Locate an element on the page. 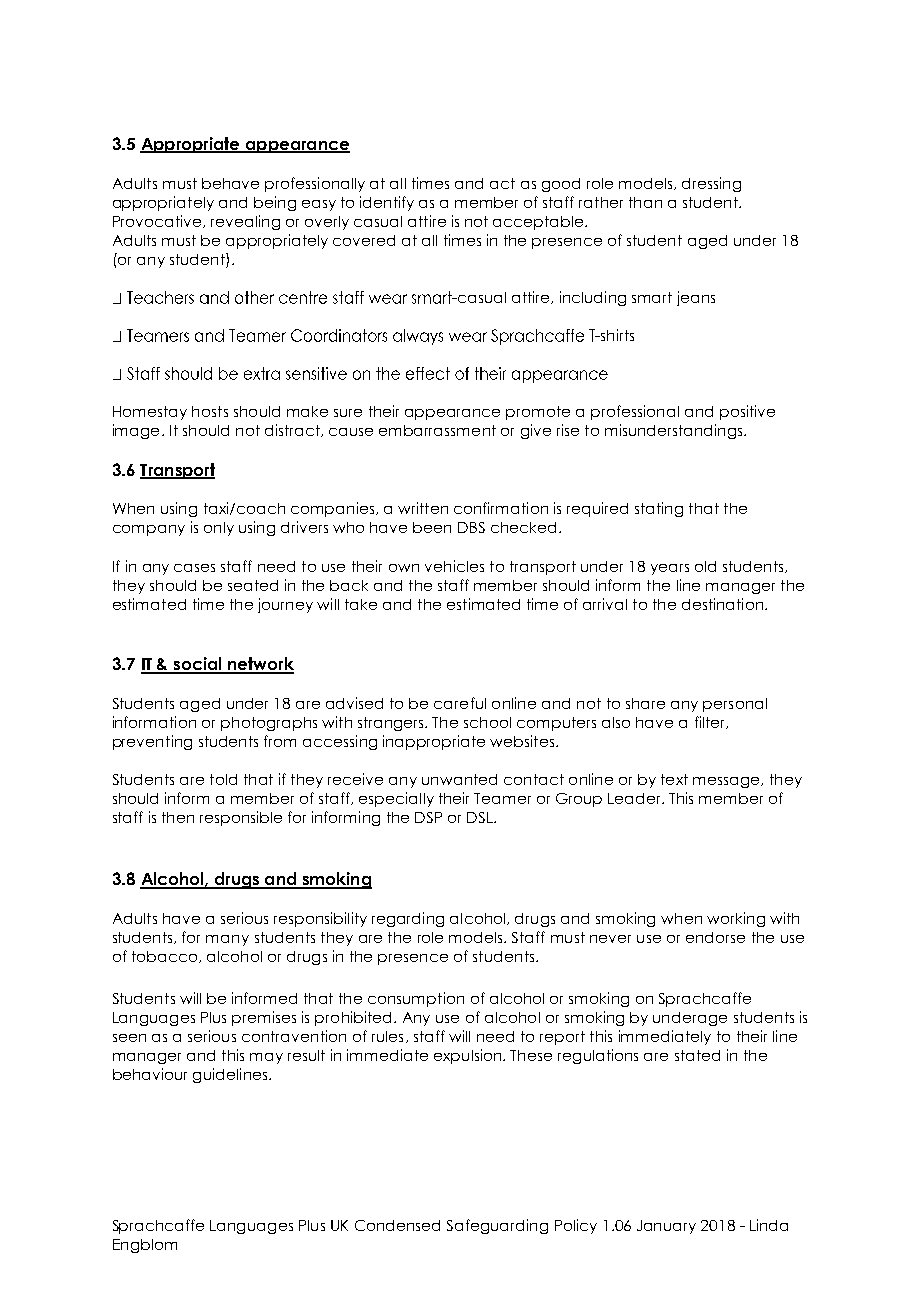 The image size is (924, 1308). identify is located at coordinates (387, 203).
